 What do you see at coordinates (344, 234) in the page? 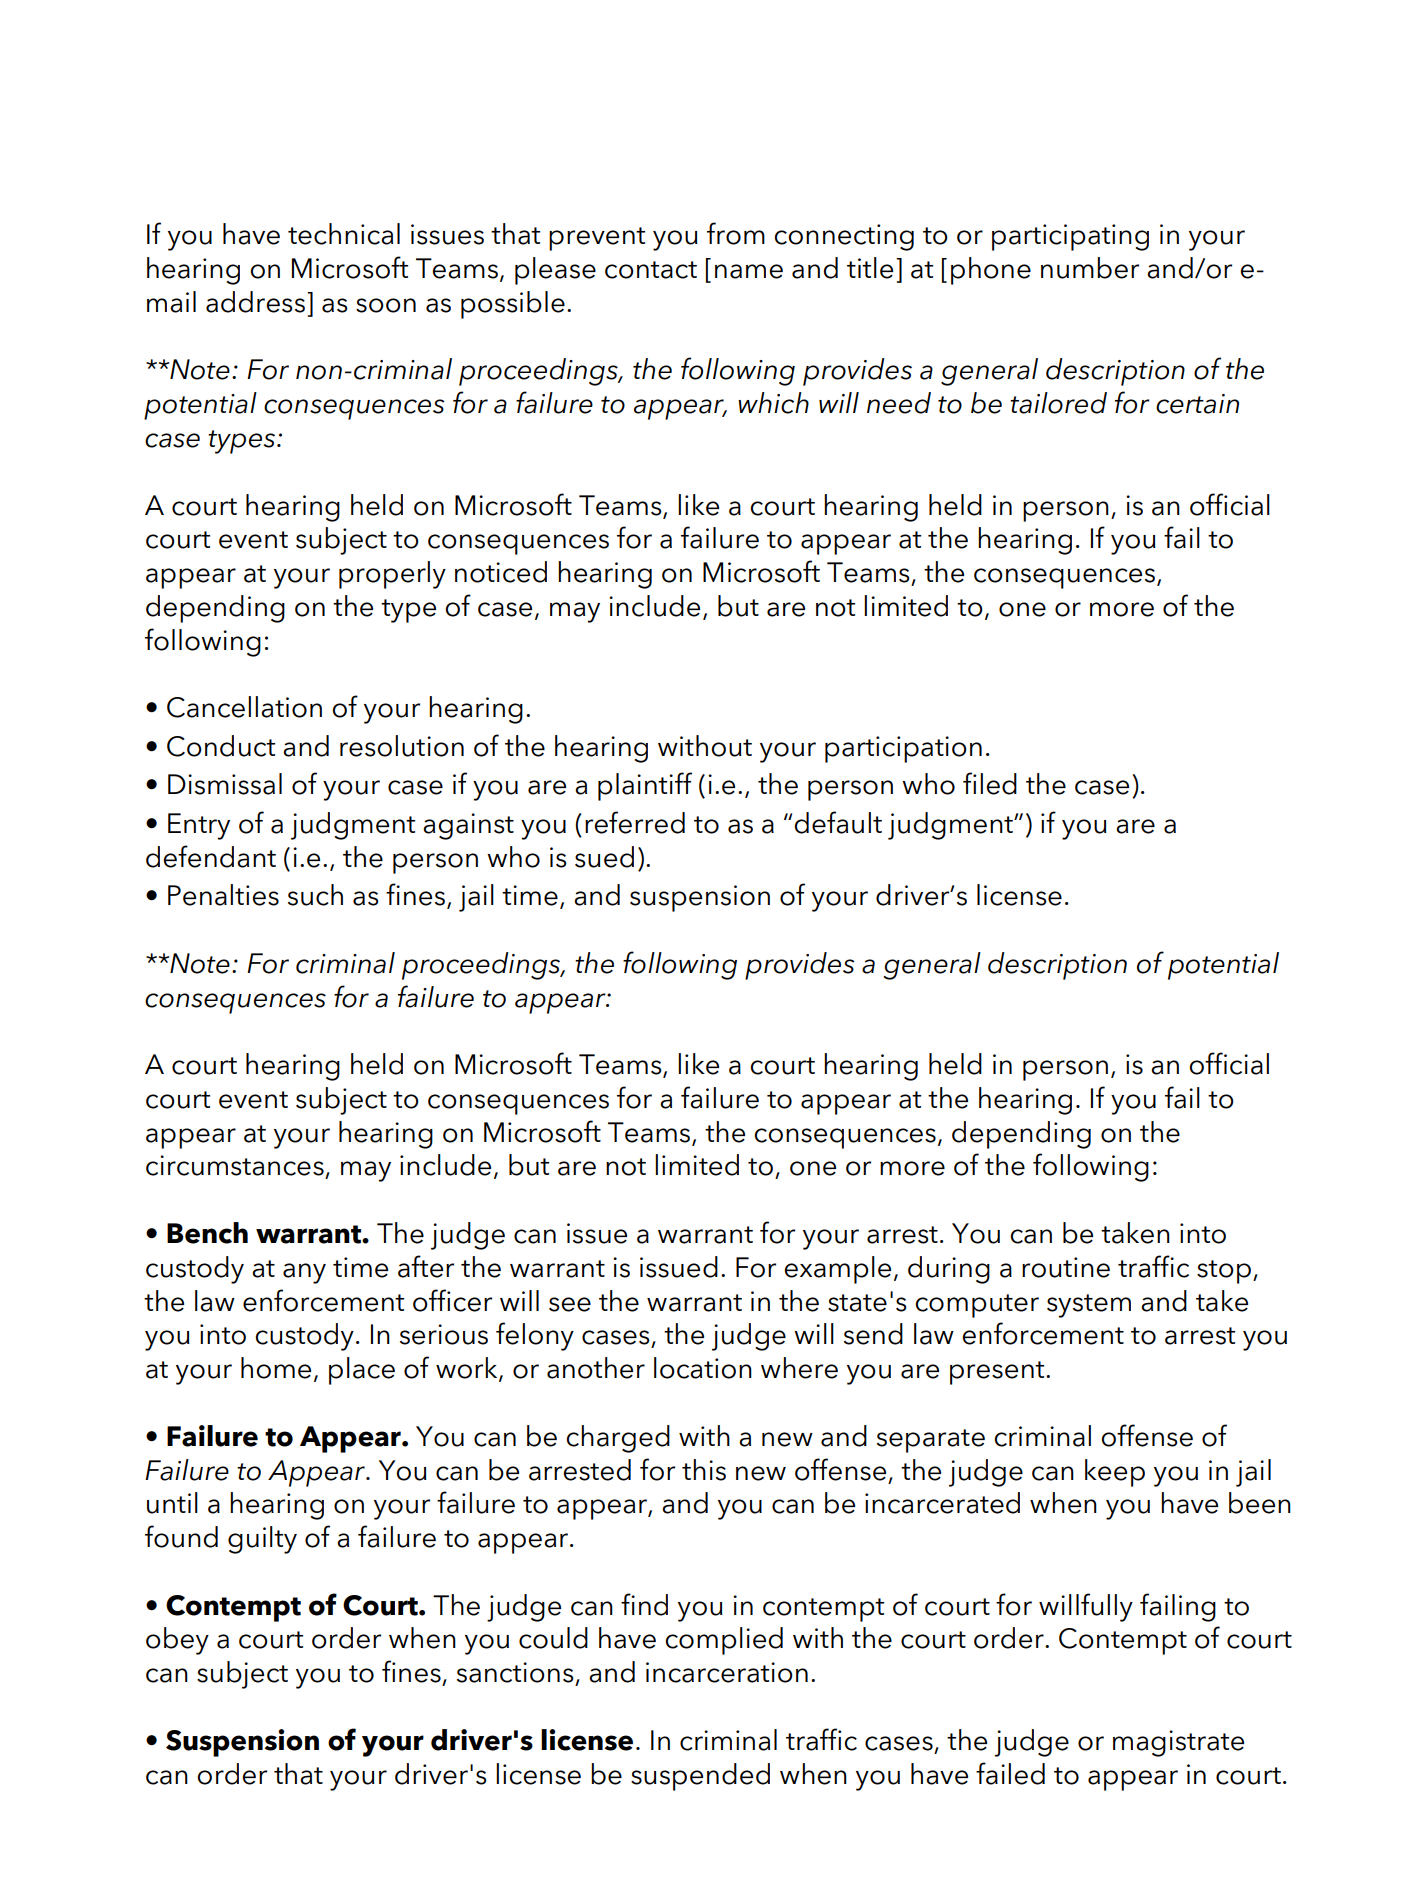
I see `technical` at bounding box center [344, 234].
